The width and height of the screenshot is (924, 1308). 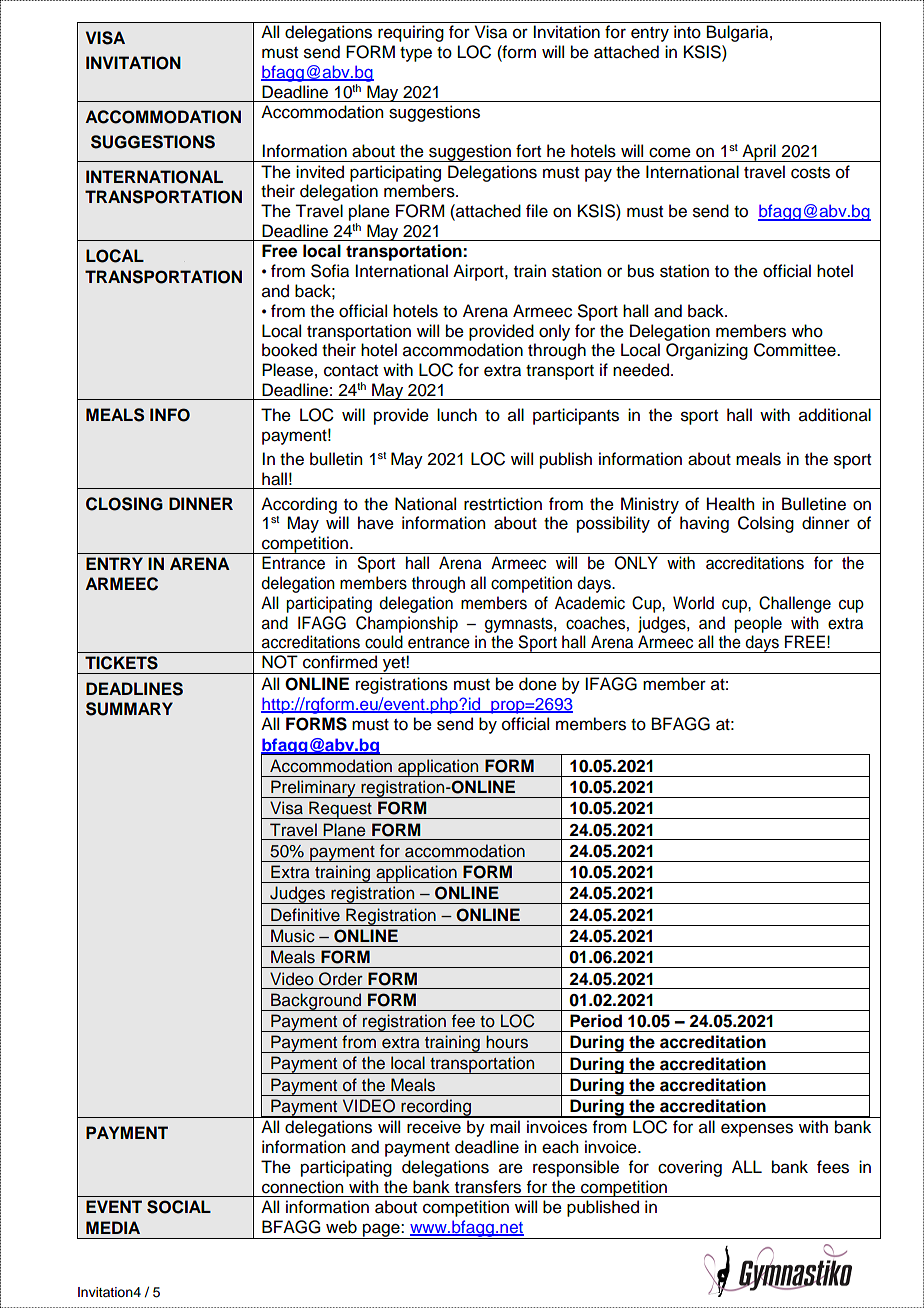 I want to click on invited, so click(x=320, y=172).
